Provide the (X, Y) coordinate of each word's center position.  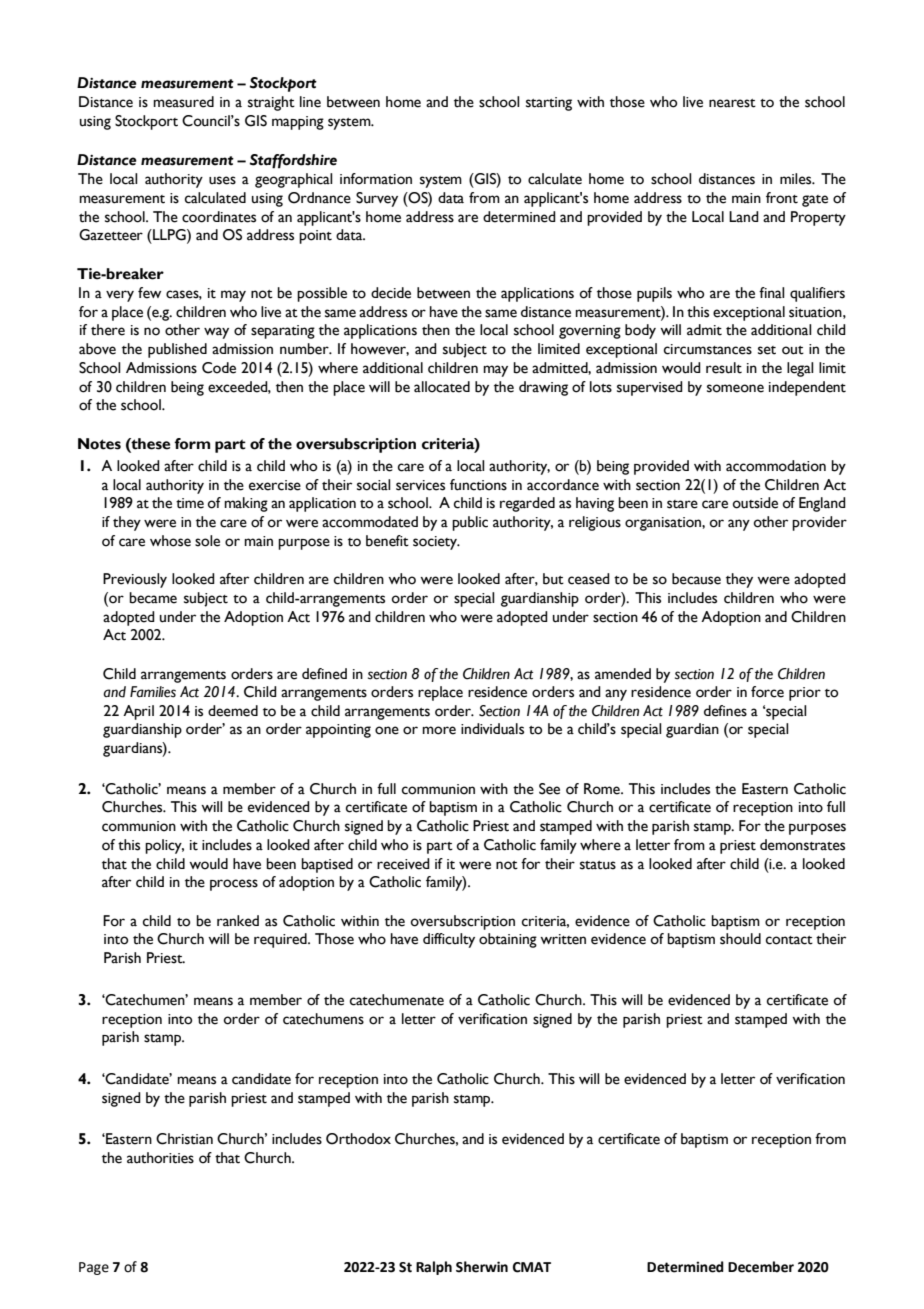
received (403, 864)
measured (183, 102)
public (470, 523)
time (190, 503)
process (234, 885)
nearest (732, 103)
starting (549, 104)
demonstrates (802, 845)
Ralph (434, 1268)
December (761, 1267)
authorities (160, 1158)
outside (755, 503)
